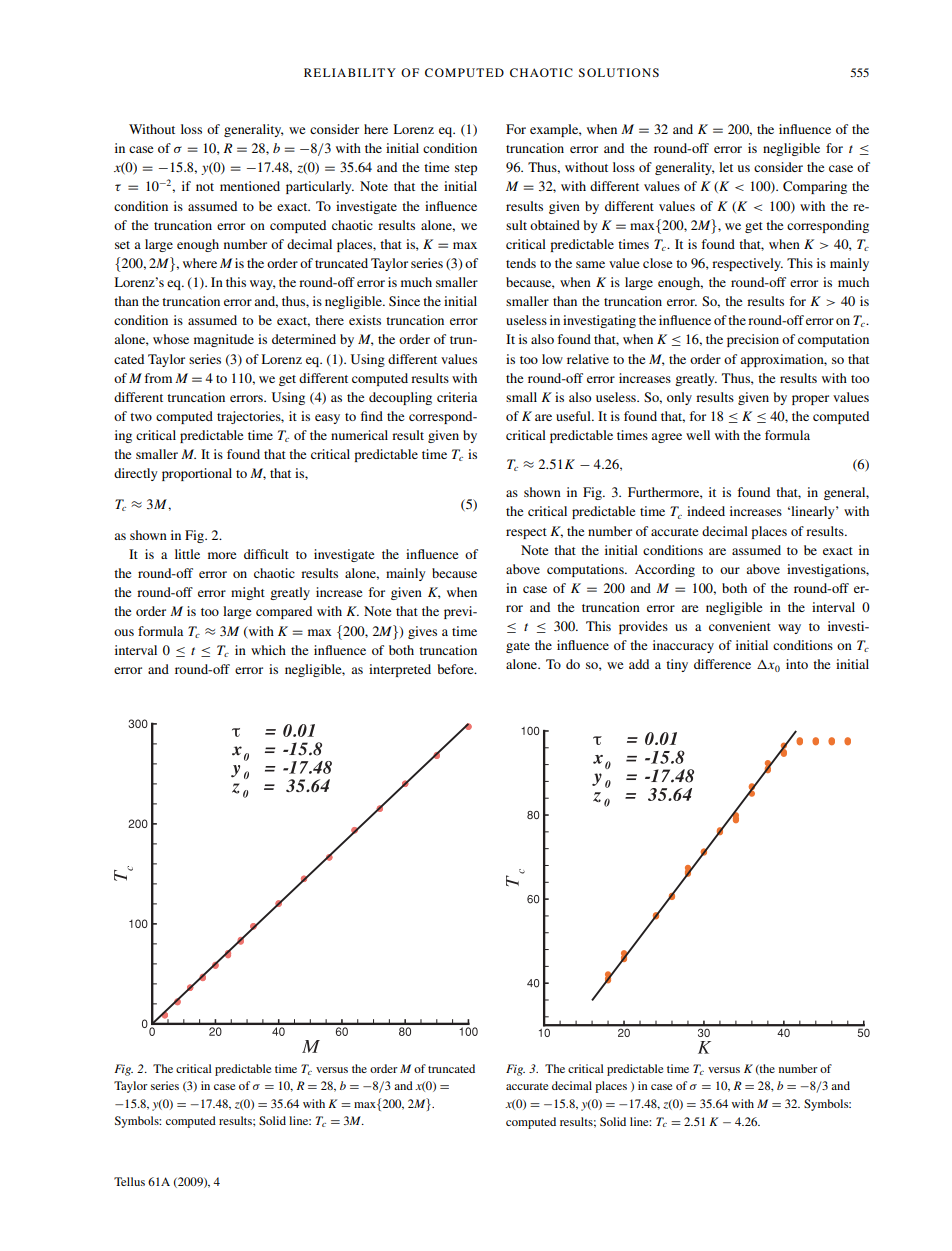 Image resolution: width=952 pixels, height=1251 pixels. Describe the element at coordinates (268, 650) in the image. I see `which` at that location.
